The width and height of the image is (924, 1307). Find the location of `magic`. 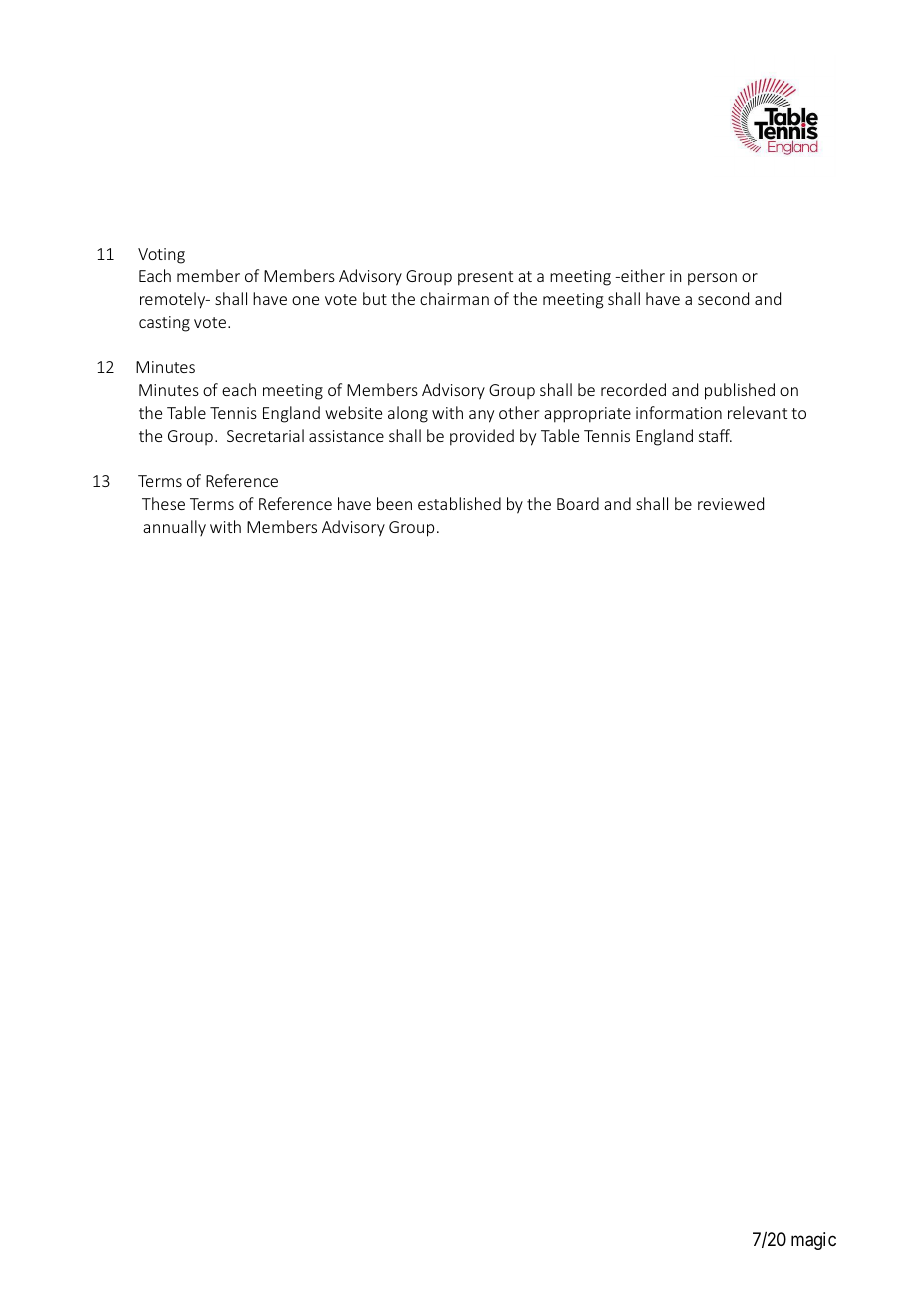

magic is located at coordinates (813, 1241).
